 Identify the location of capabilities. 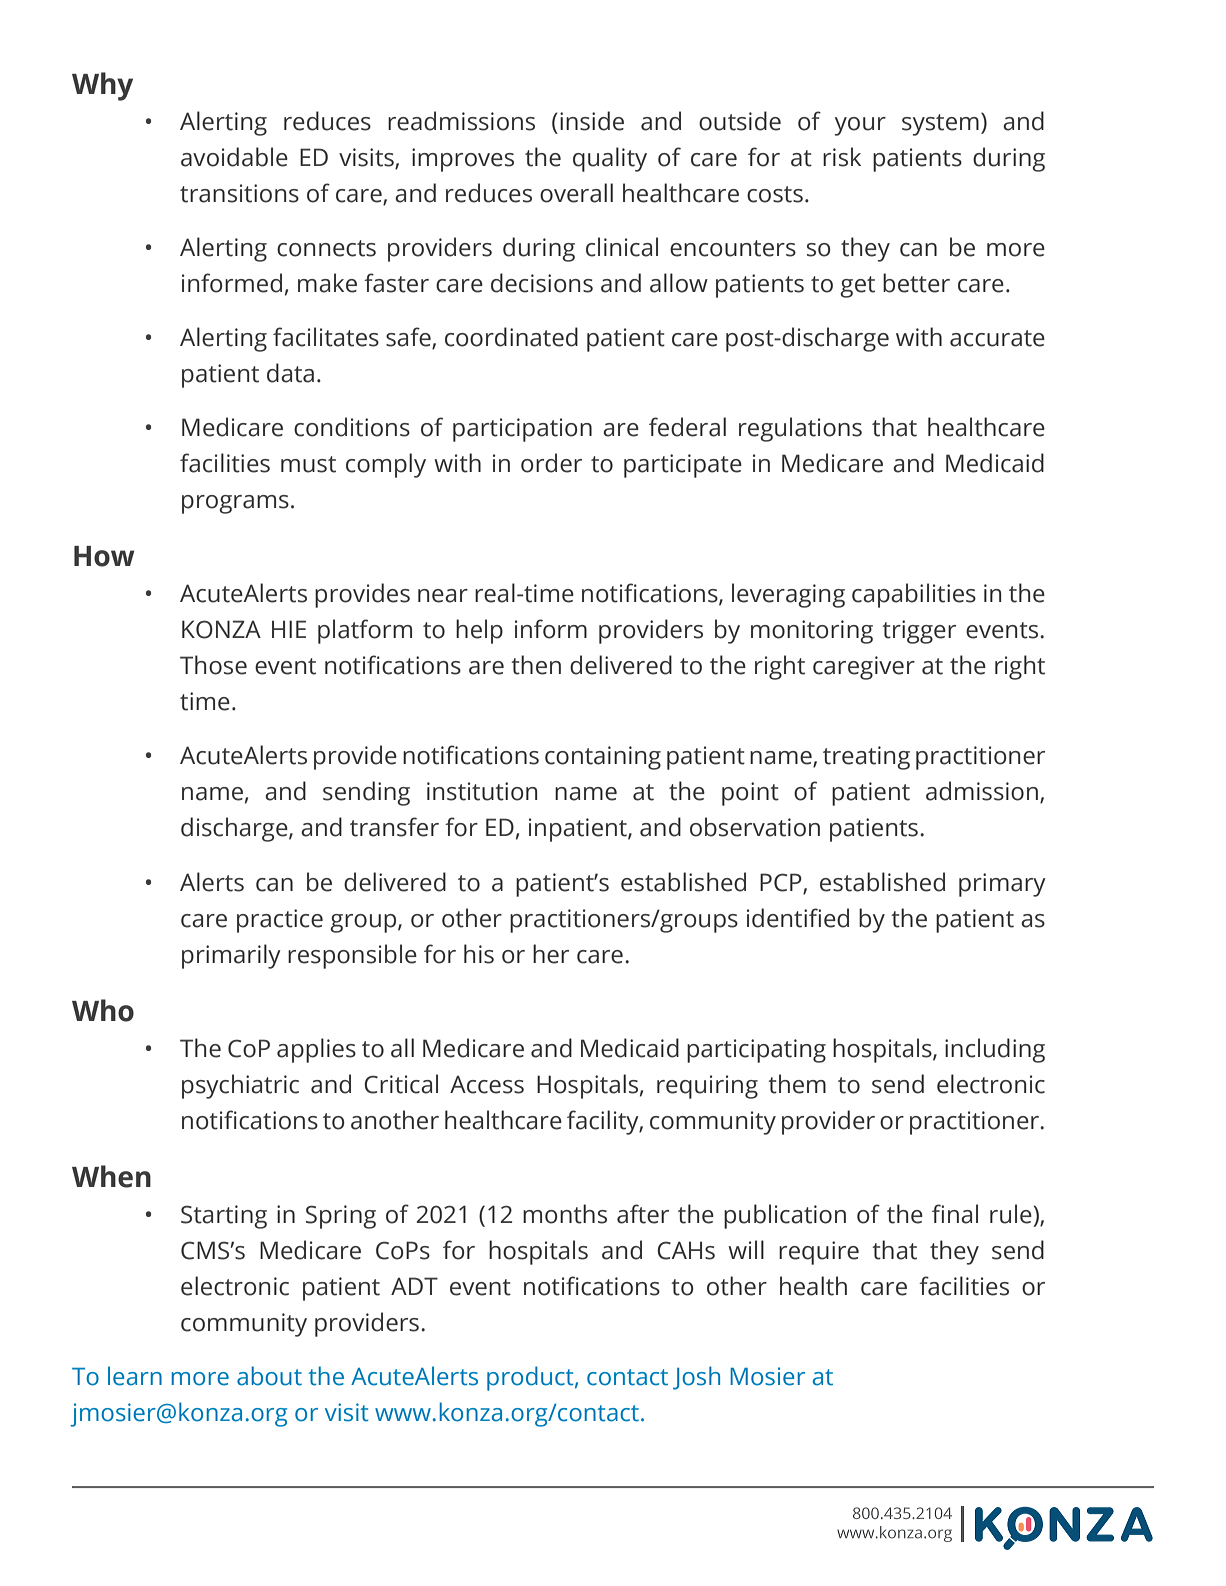
(914, 595).
